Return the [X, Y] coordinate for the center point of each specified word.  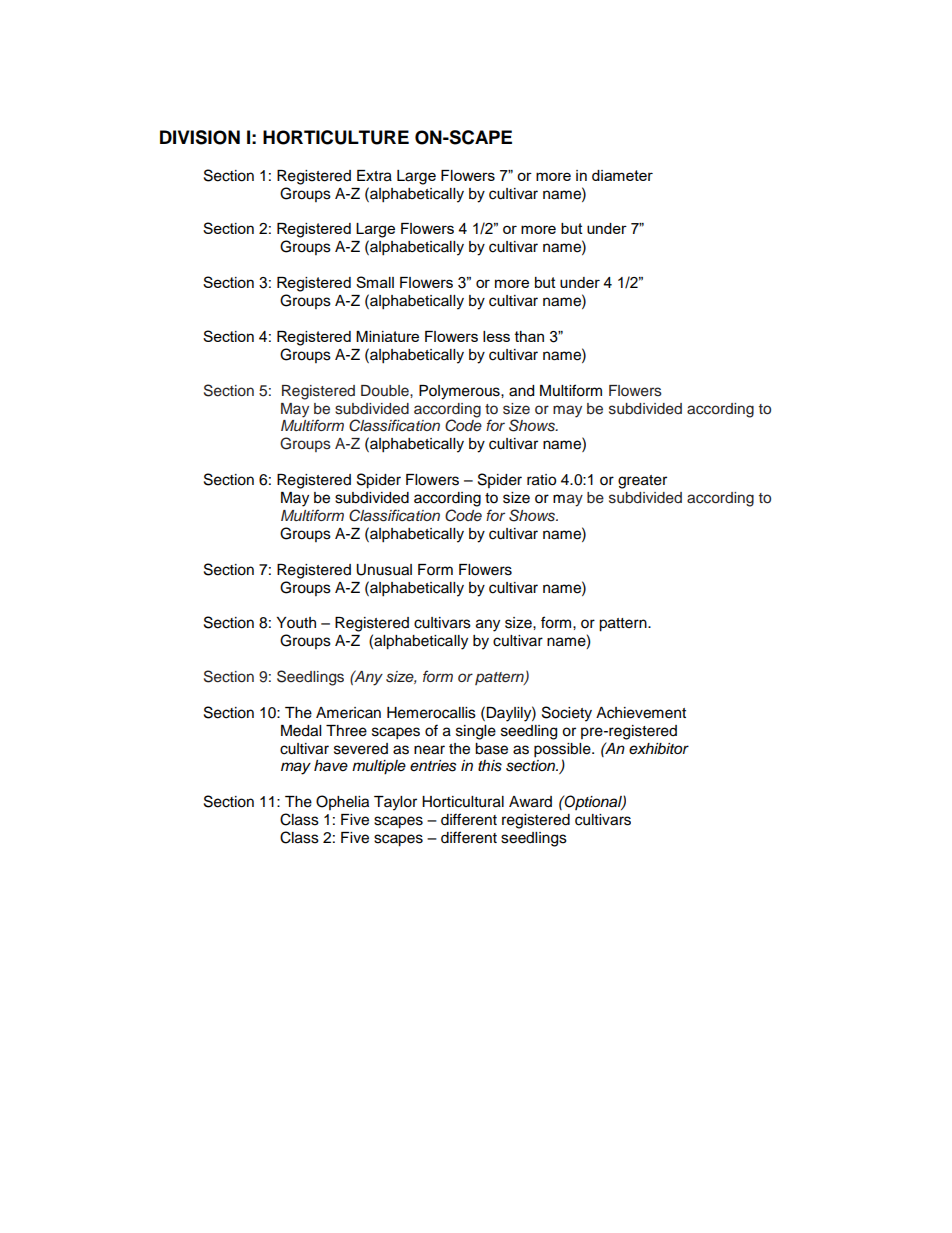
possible [563, 750]
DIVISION [200, 137]
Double [386, 390]
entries [433, 766]
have [331, 766]
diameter [622, 175]
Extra [374, 176]
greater [642, 482]
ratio [541, 480]
